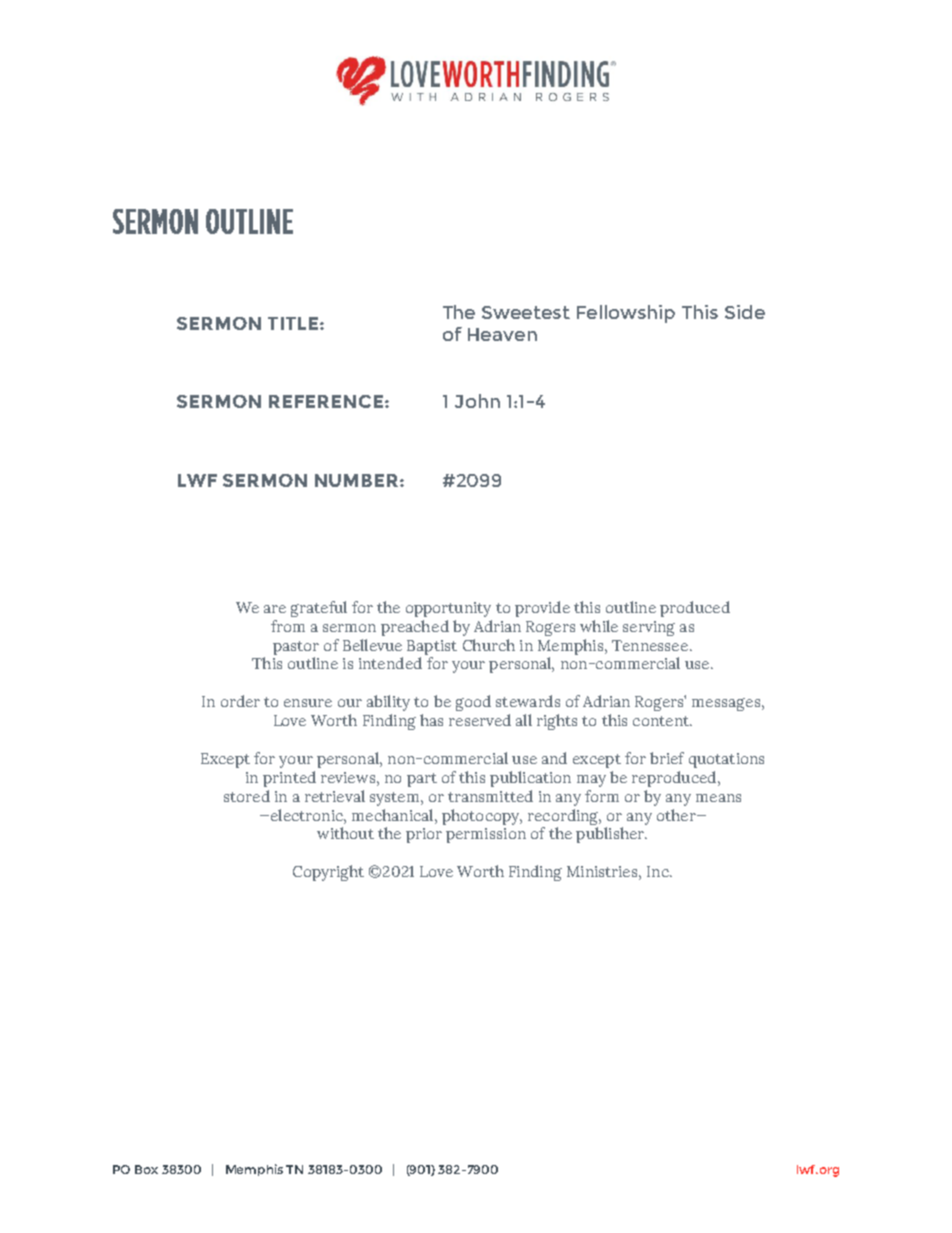 The height and width of the document is (1233, 952). What do you see at coordinates (146, 1169) in the document?
I see `Box` at bounding box center [146, 1169].
